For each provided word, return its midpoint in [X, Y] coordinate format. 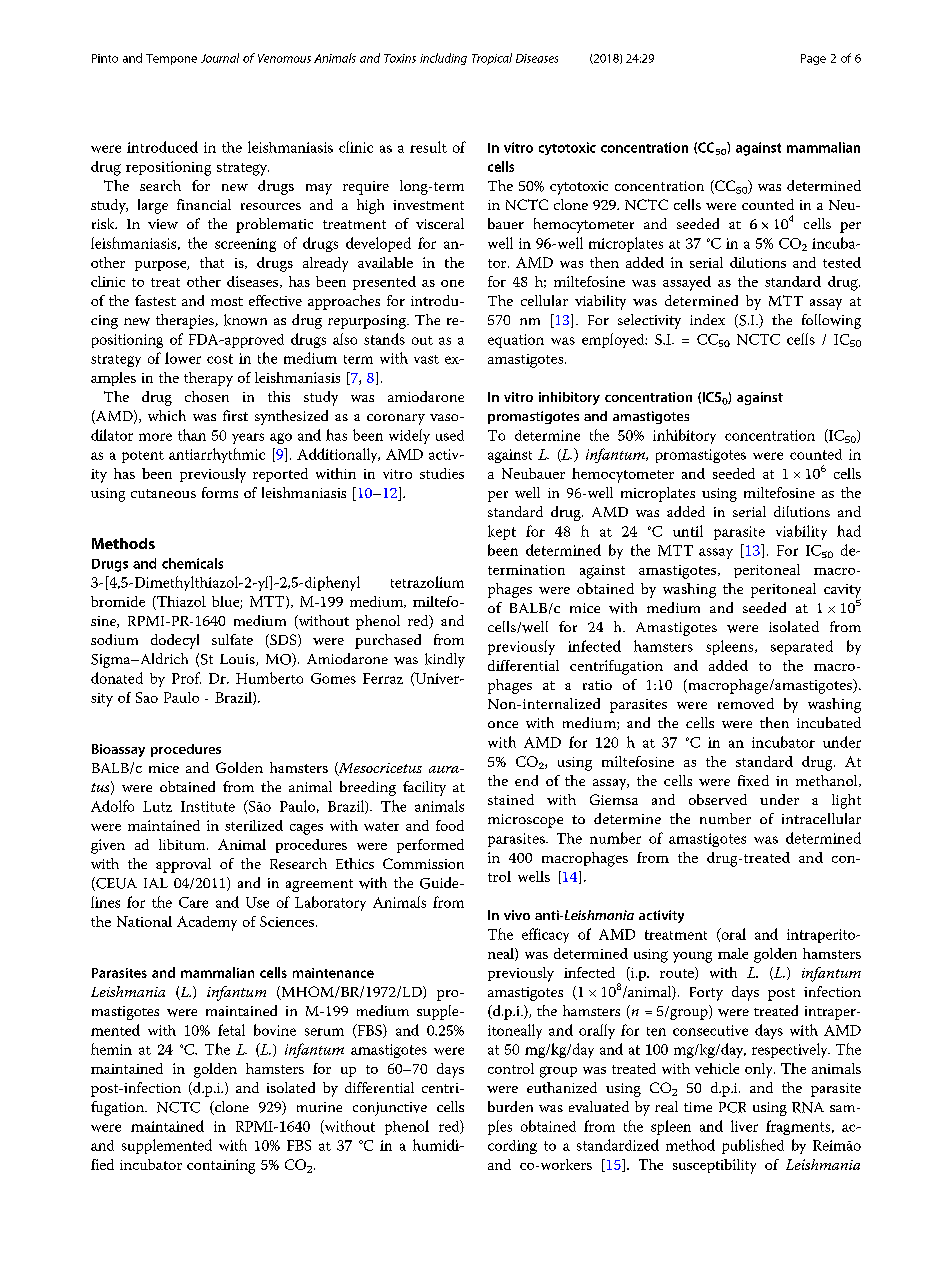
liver [744, 1126]
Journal [220, 58]
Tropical [492, 59]
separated [802, 647]
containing [221, 1166]
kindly [445, 660]
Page [813, 59]
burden [510, 1106]
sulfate [232, 639]
